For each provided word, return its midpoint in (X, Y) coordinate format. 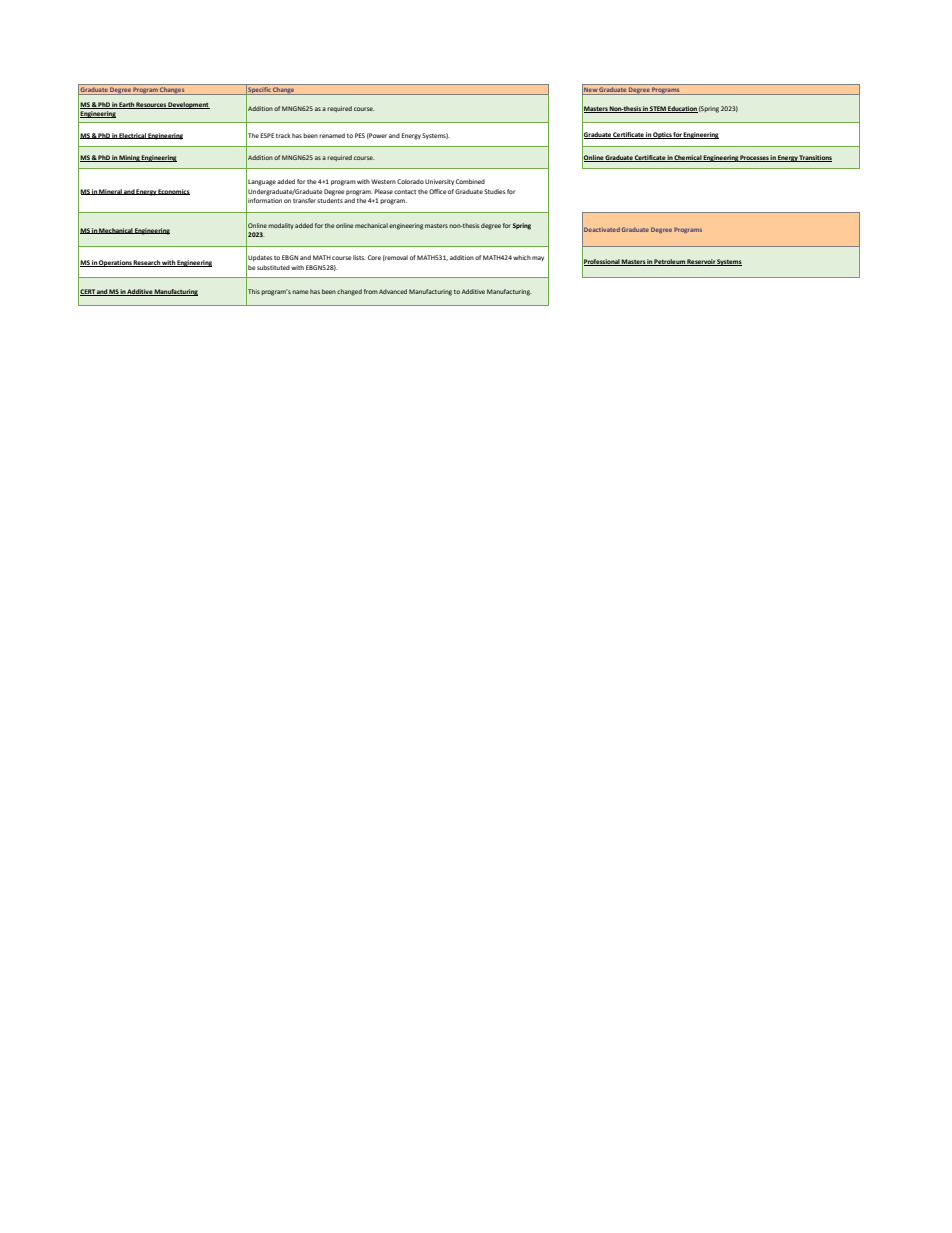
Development (188, 105)
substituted (273, 267)
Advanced (393, 291)
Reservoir (701, 262)
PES (360, 135)
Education (682, 109)
